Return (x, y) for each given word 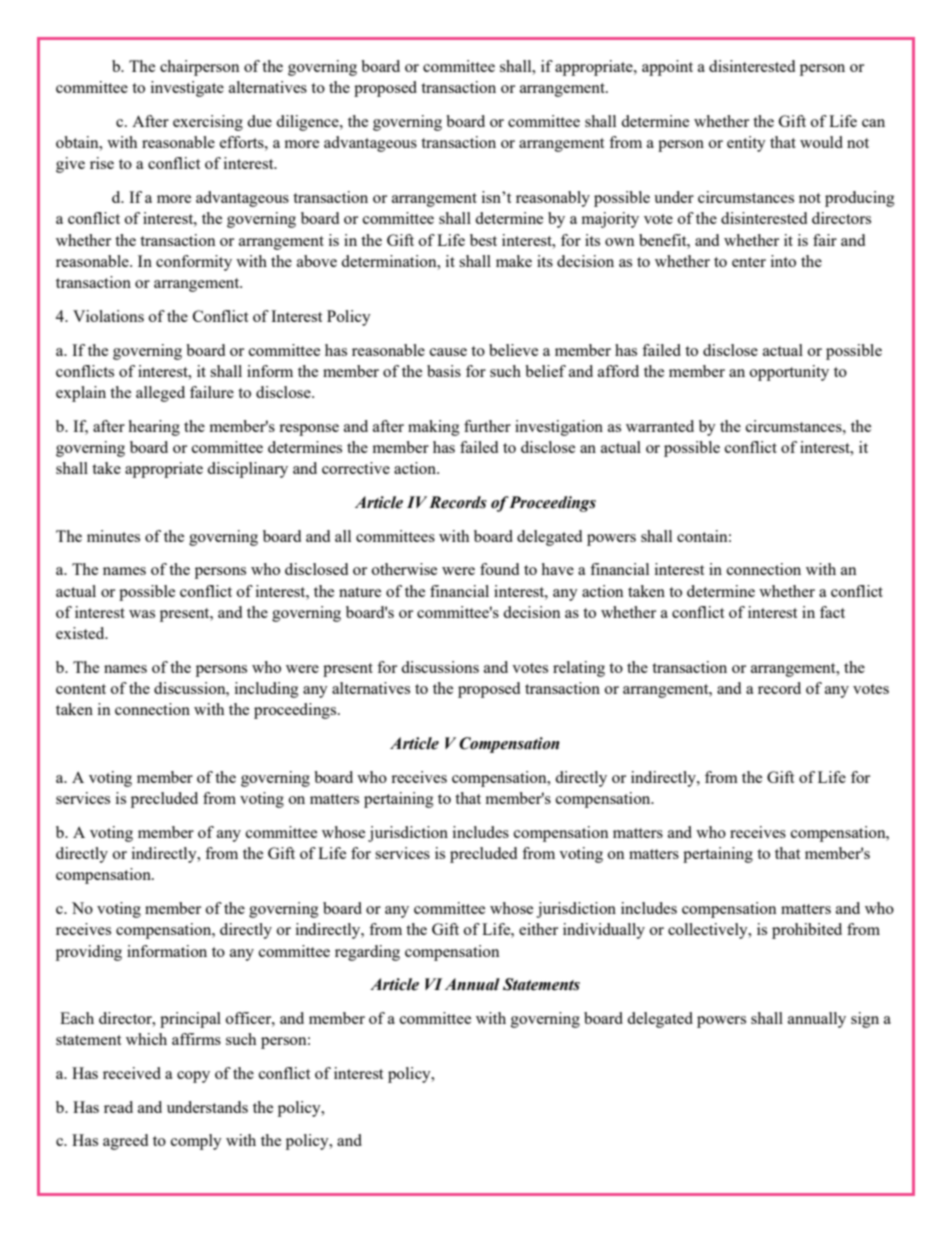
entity (746, 144)
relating (579, 669)
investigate (187, 89)
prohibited (807, 931)
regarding (367, 953)
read (118, 1107)
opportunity (789, 373)
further (487, 426)
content (81, 689)
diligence (308, 123)
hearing (154, 428)
